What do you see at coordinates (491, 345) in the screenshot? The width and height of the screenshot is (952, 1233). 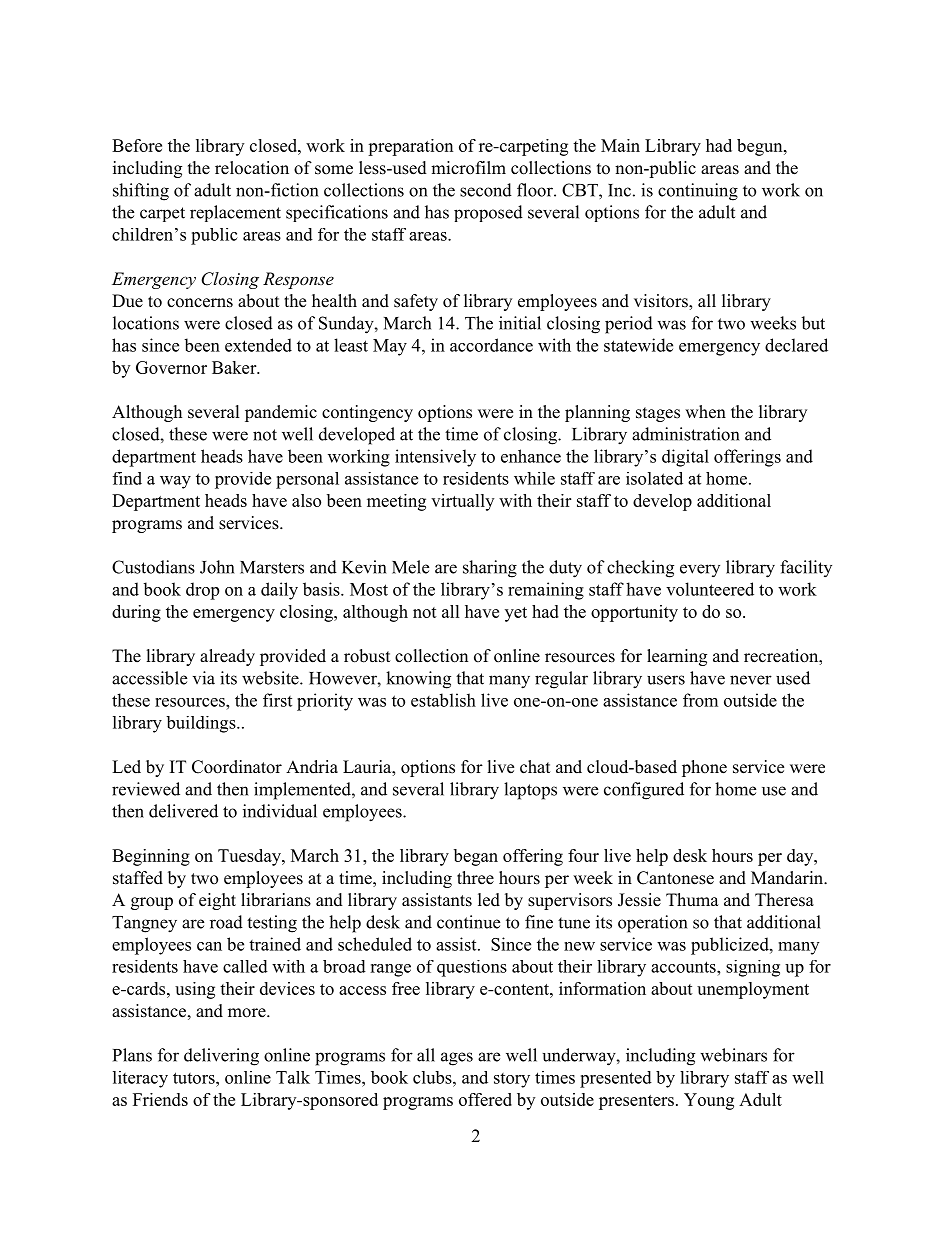 I see `accordance` at bounding box center [491, 345].
